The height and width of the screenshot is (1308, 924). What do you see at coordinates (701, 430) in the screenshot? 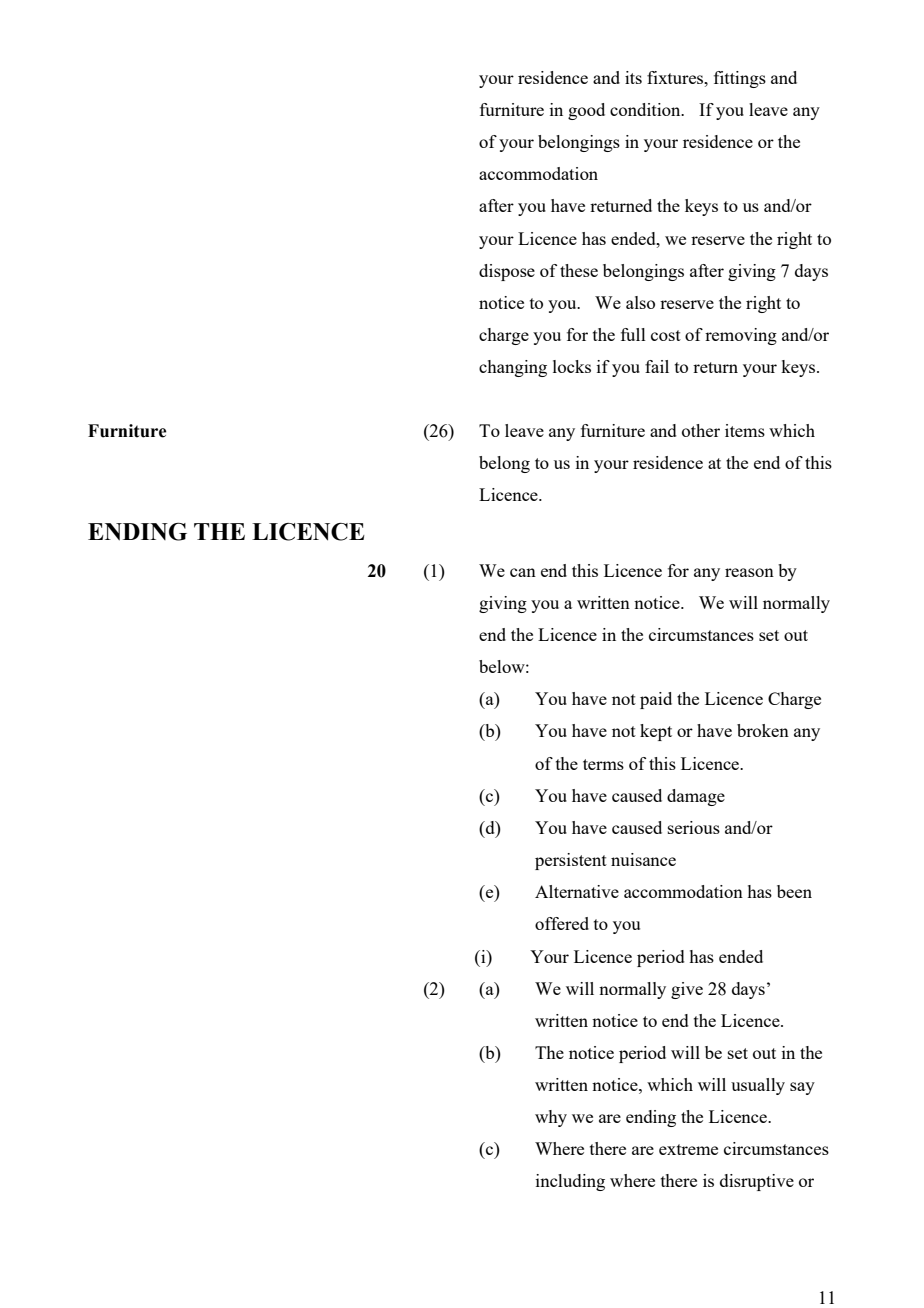
I see `other` at bounding box center [701, 430].
